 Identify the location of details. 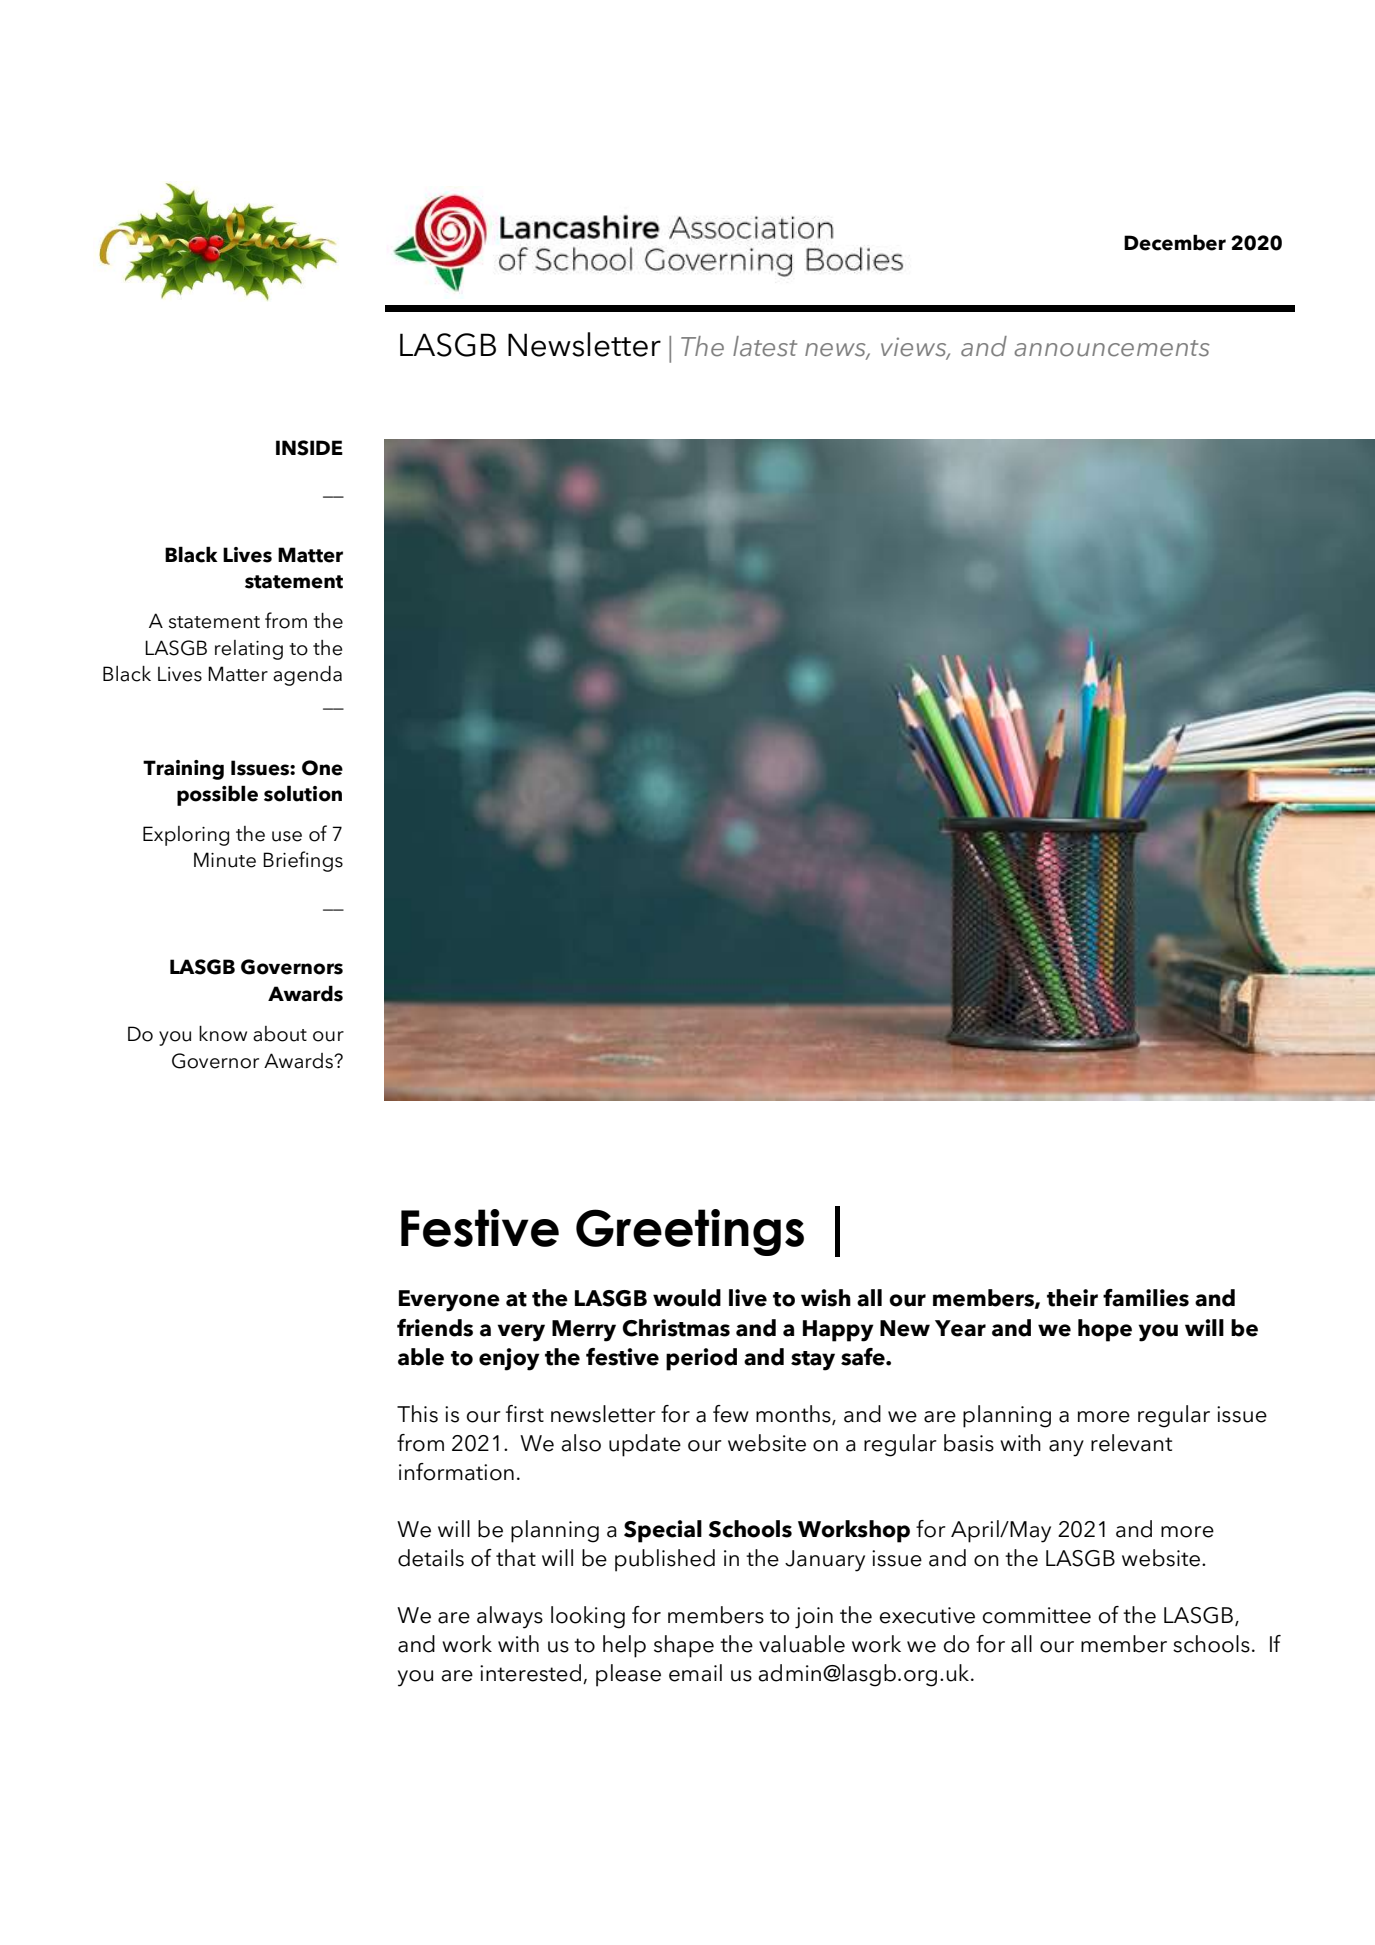
(431, 1558).
